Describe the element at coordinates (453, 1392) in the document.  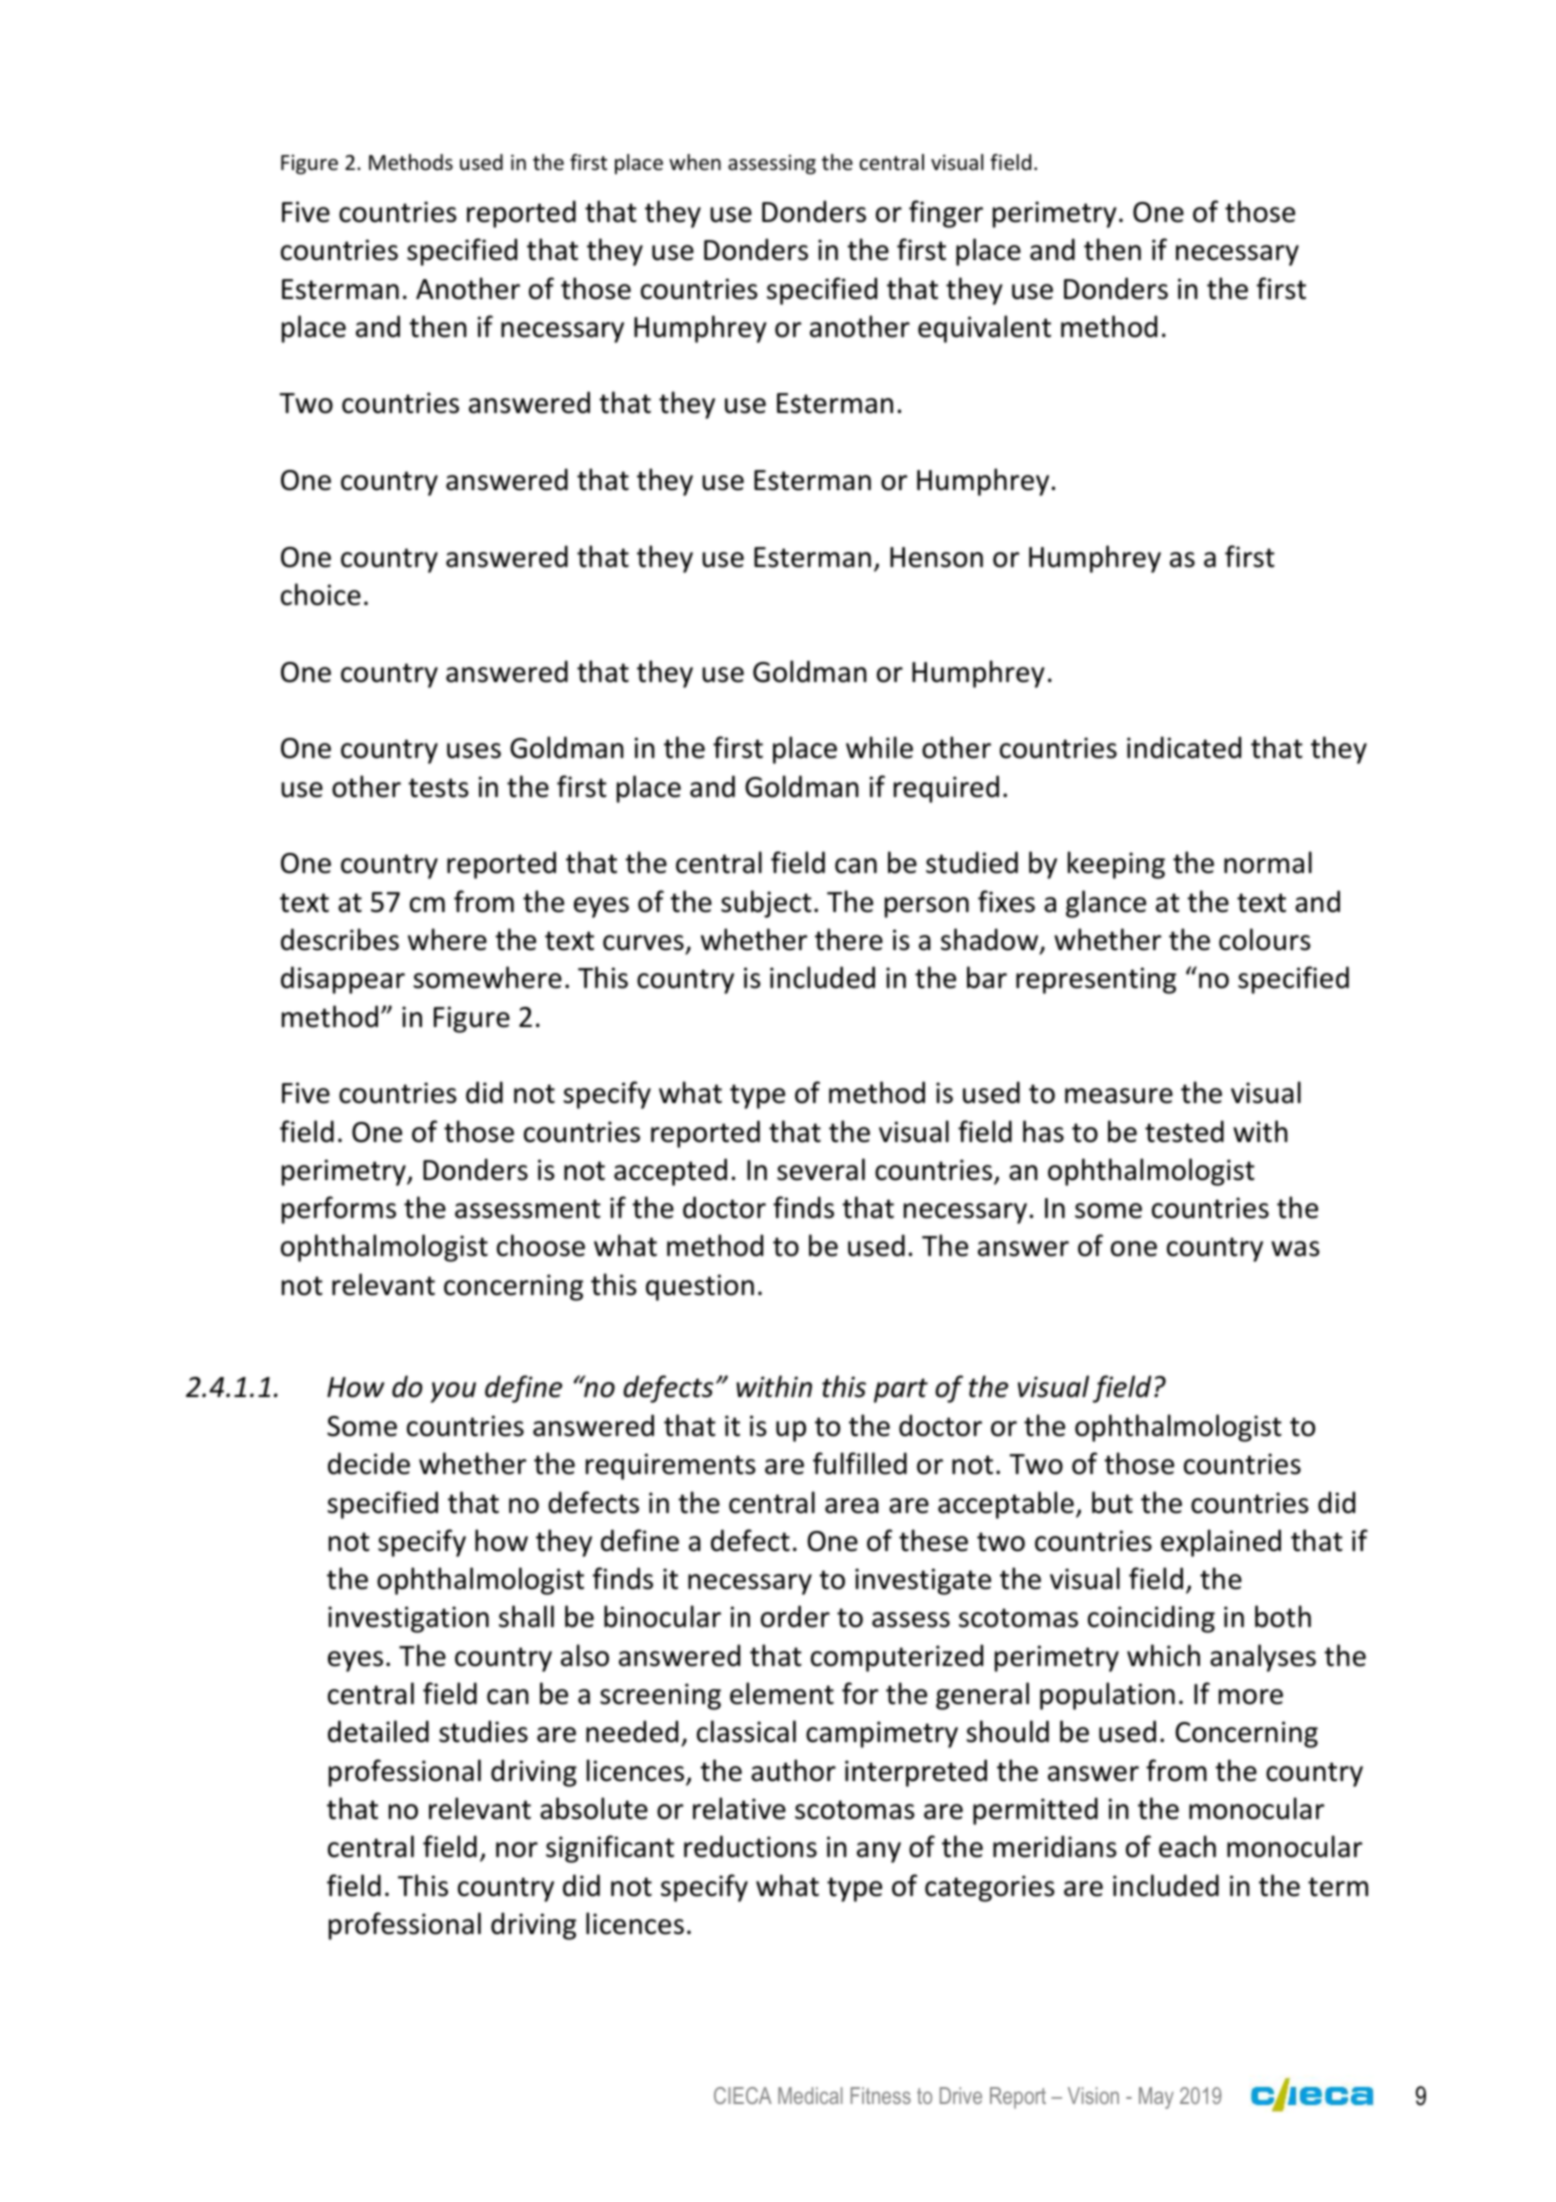
I see `you` at that location.
